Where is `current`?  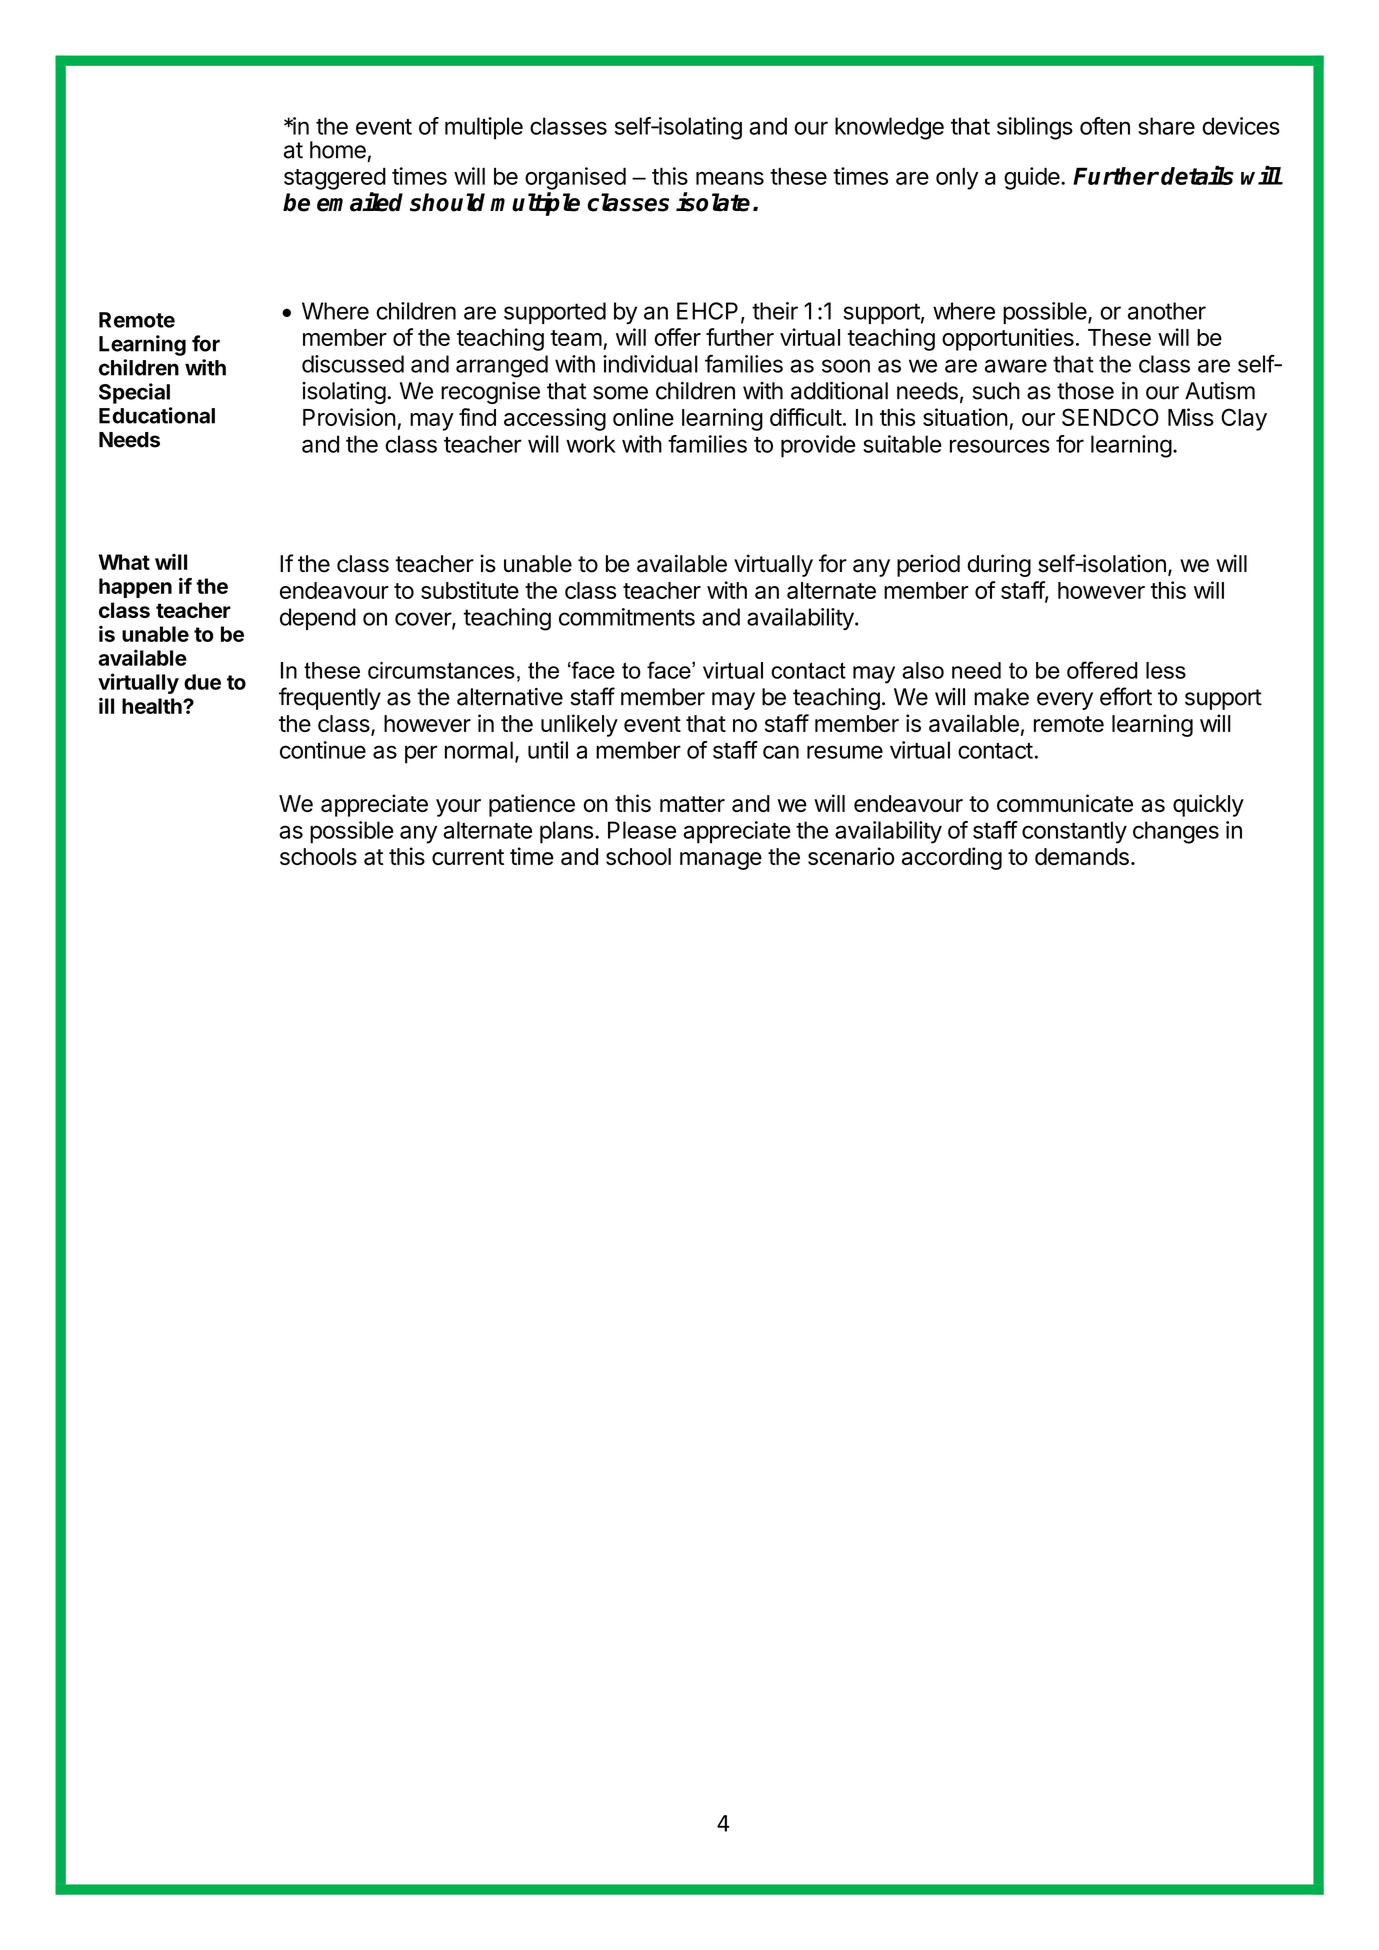
current is located at coordinates (468, 857).
